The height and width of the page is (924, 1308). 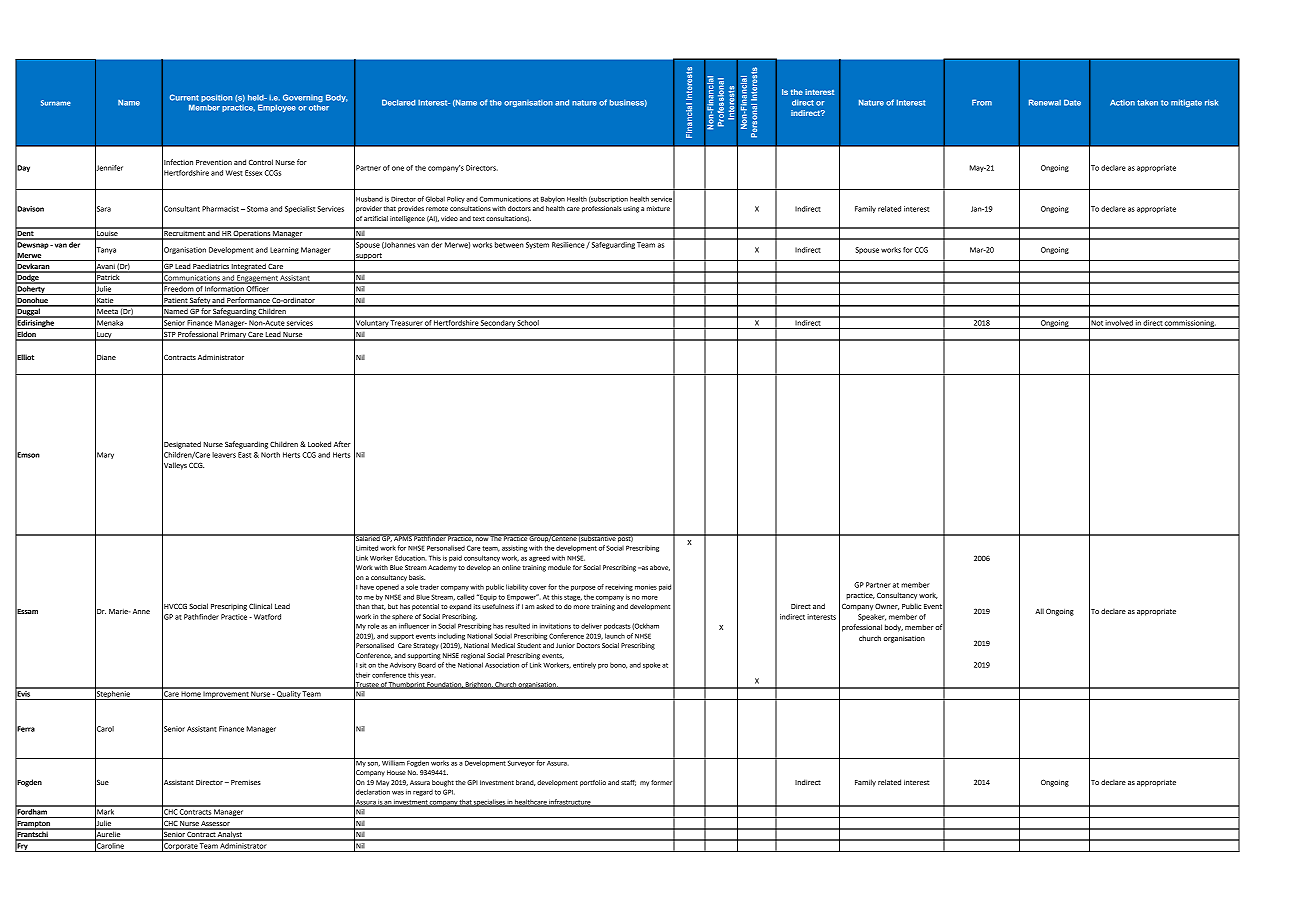 I want to click on Premises, so click(x=246, y=782).
